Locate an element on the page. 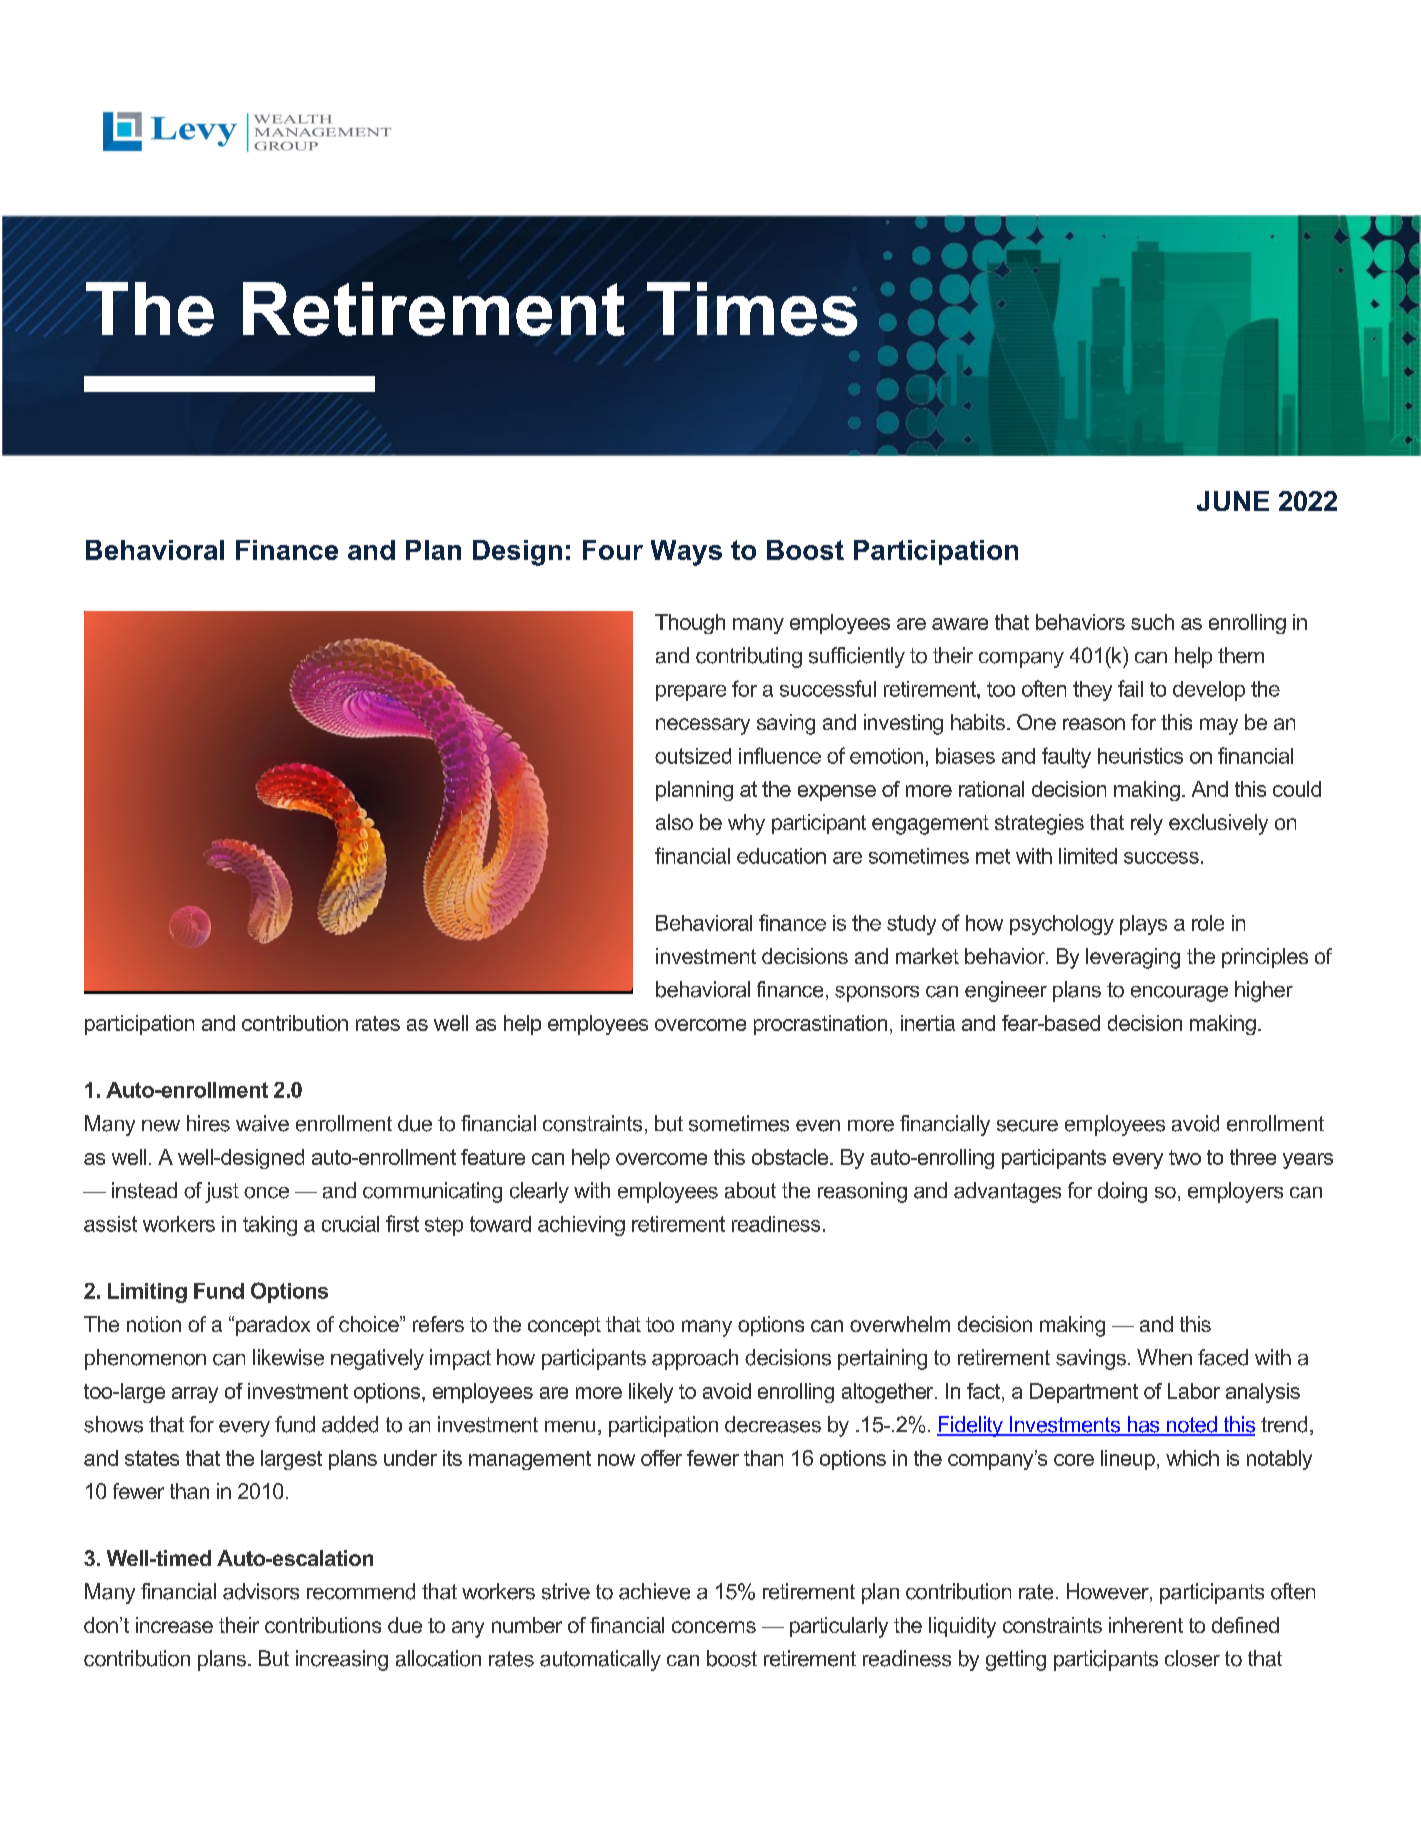 The width and height of the image is (1421, 1839). approach is located at coordinates (695, 1359).
